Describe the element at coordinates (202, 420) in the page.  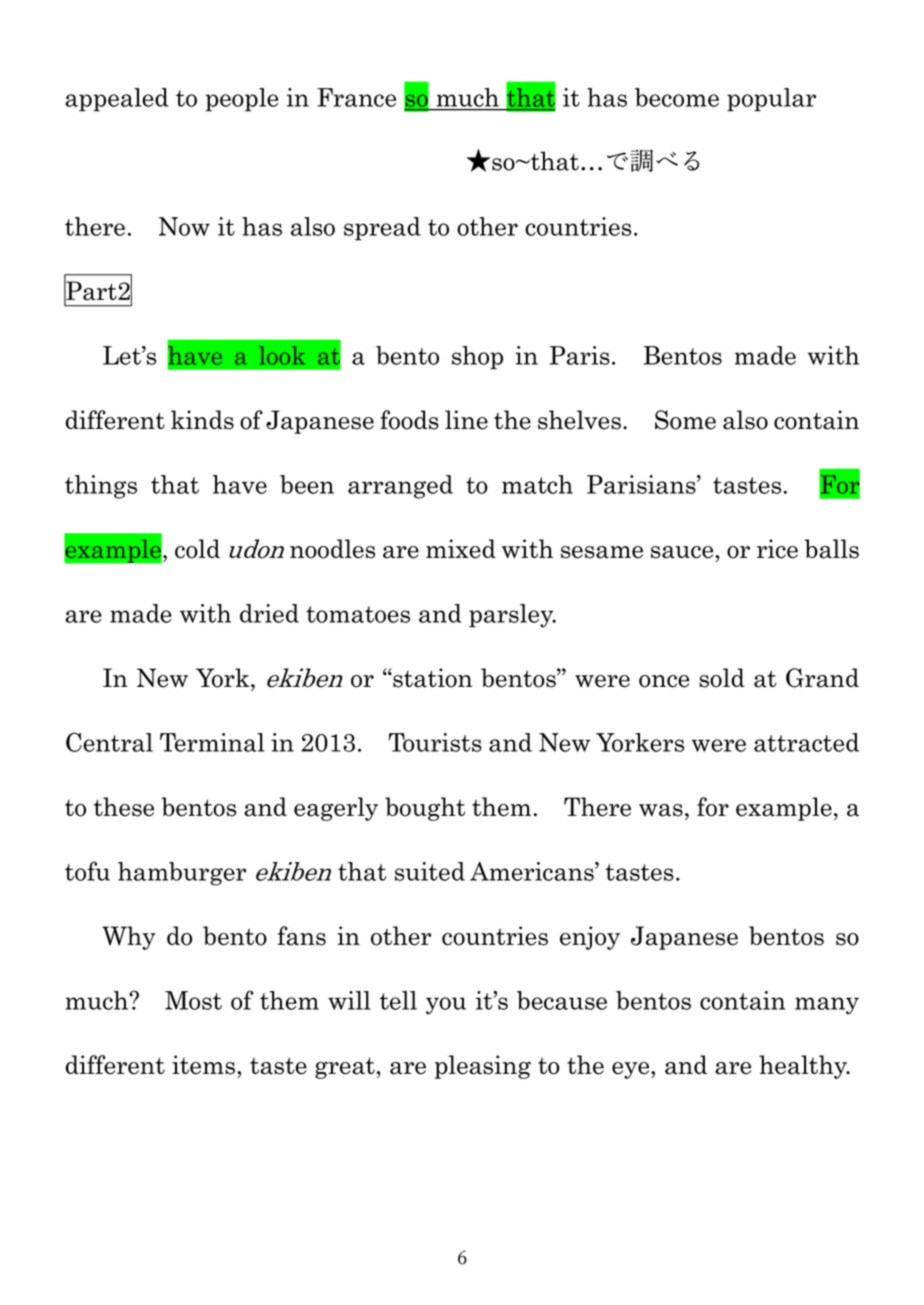
I see `kinds` at that location.
